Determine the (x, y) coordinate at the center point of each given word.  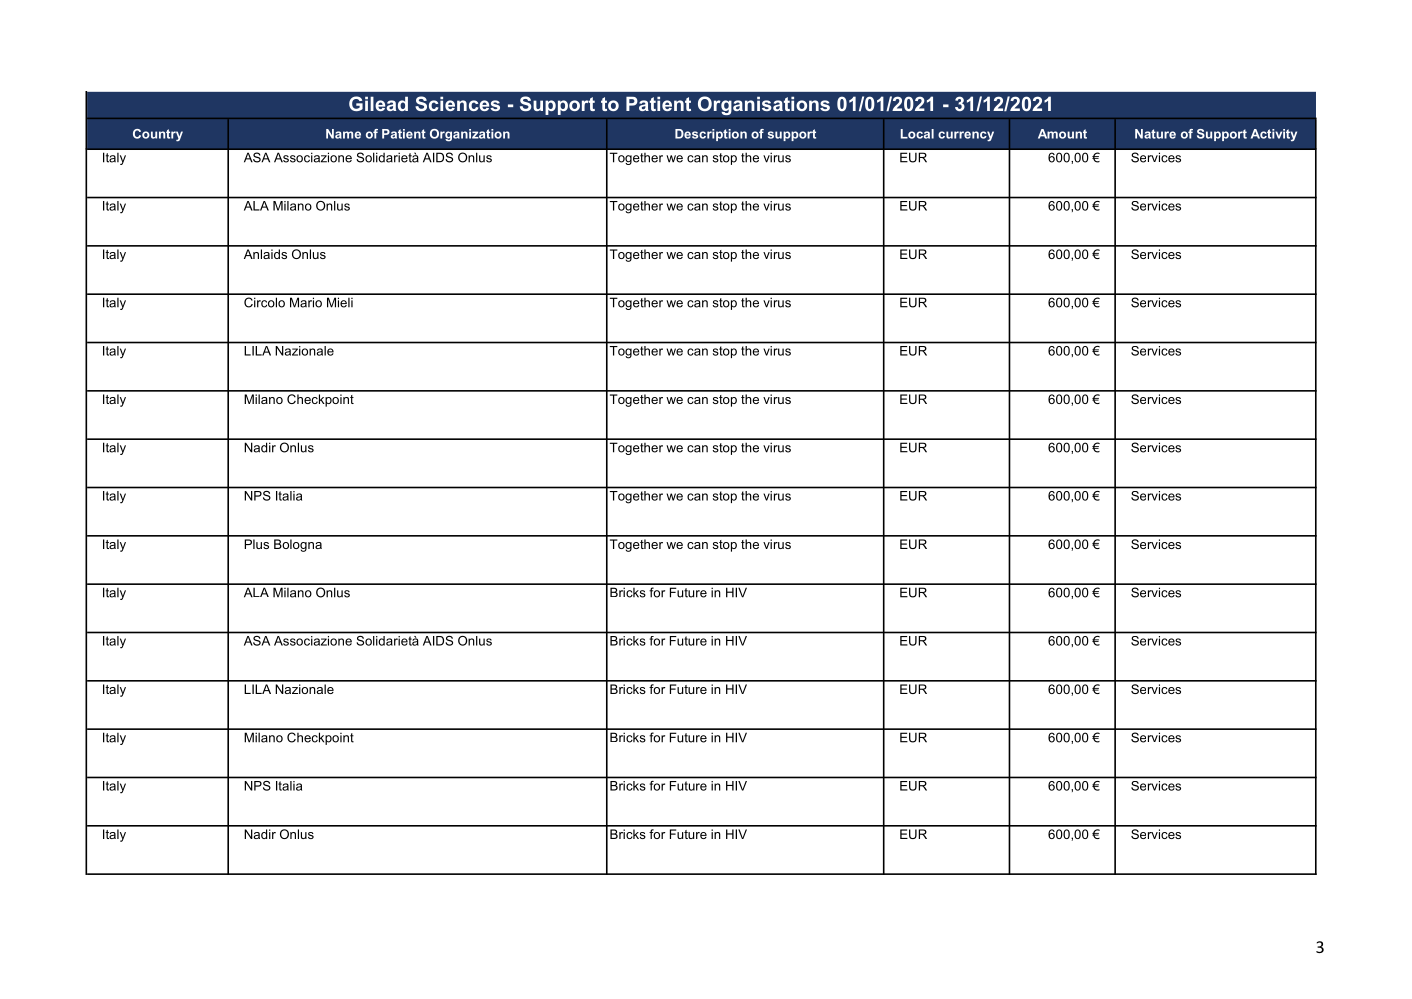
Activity (1274, 135)
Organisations (764, 105)
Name (343, 134)
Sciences (457, 103)
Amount (1062, 134)
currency (966, 136)
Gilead (378, 103)
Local (917, 134)
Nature (1155, 134)
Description (711, 135)
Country (158, 135)
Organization (470, 135)
